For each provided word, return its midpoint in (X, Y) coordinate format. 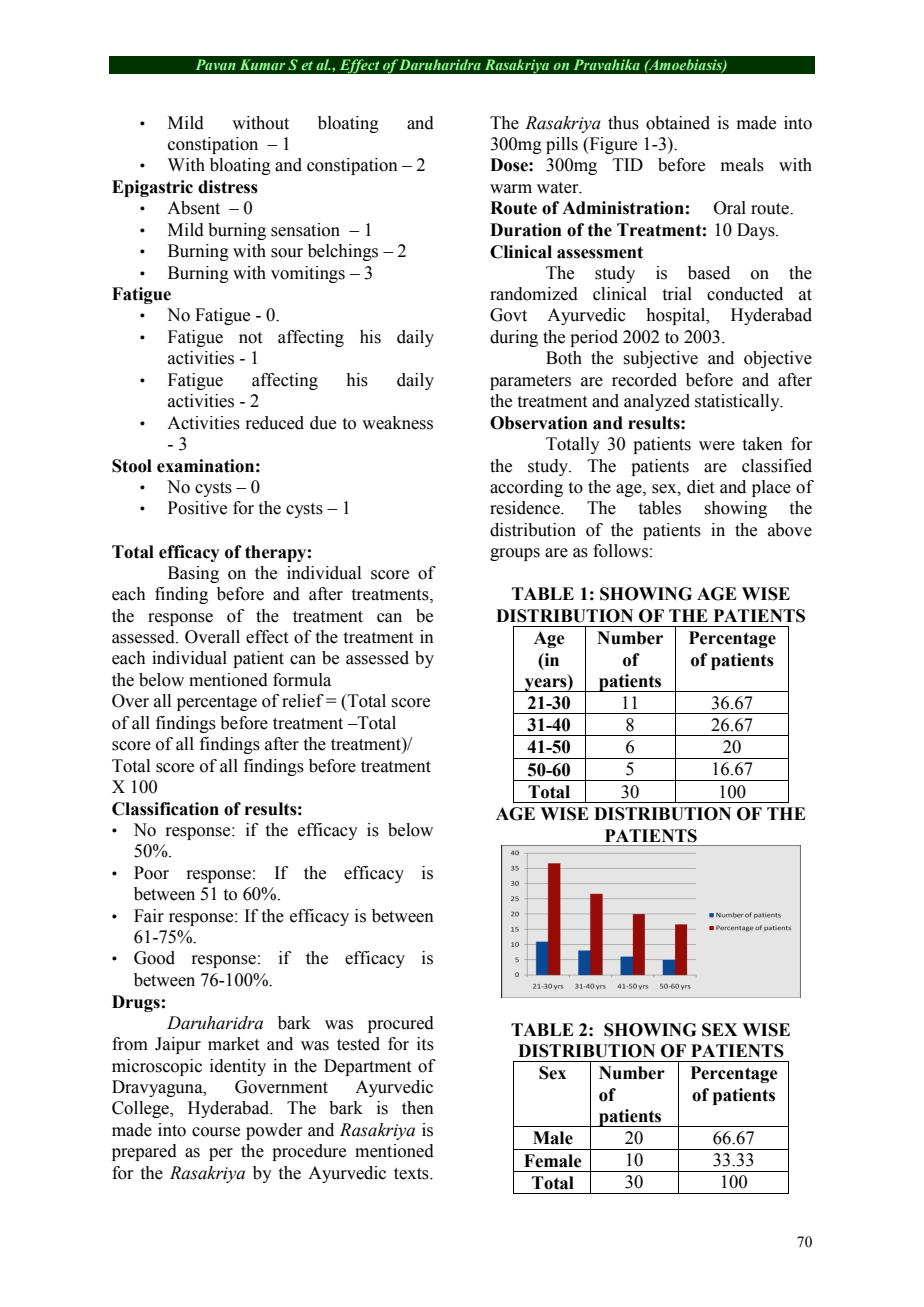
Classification (165, 809)
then (418, 1108)
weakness (397, 423)
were (717, 446)
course (216, 1132)
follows (620, 551)
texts (412, 1174)
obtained (678, 123)
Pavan (216, 64)
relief (303, 701)
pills (562, 145)
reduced (274, 423)
